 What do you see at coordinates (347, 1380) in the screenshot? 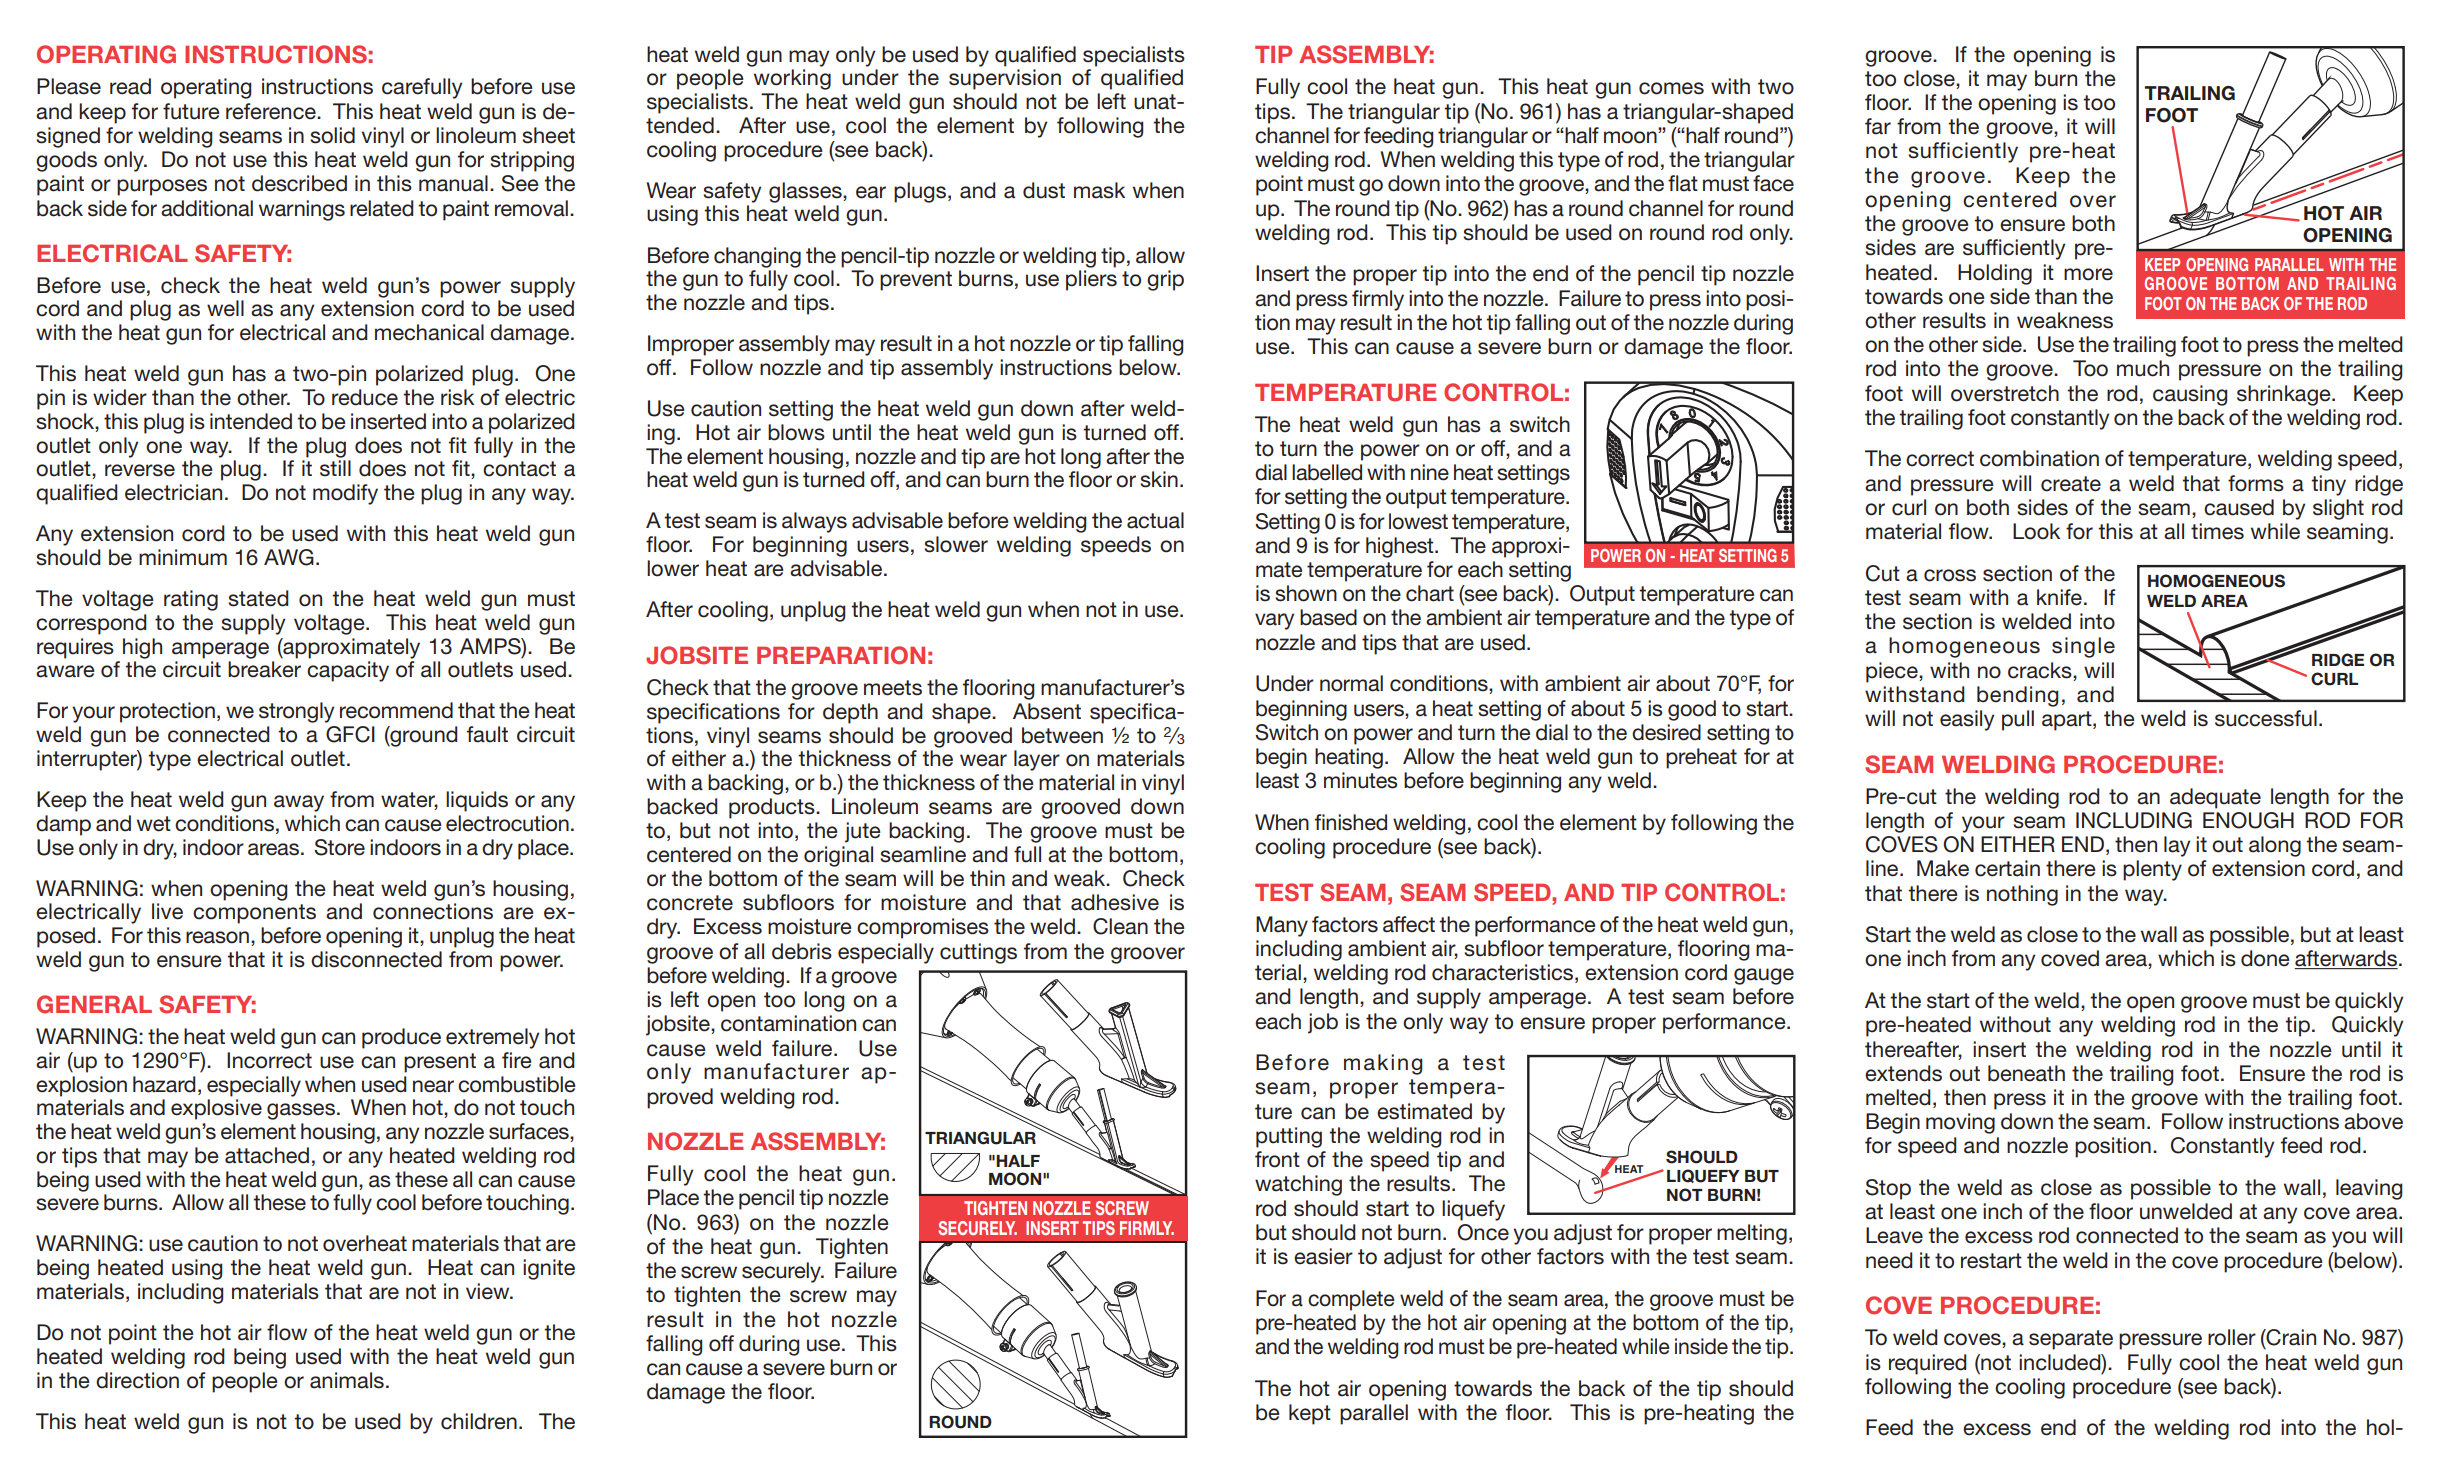
I see `animals` at bounding box center [347, 1380].
